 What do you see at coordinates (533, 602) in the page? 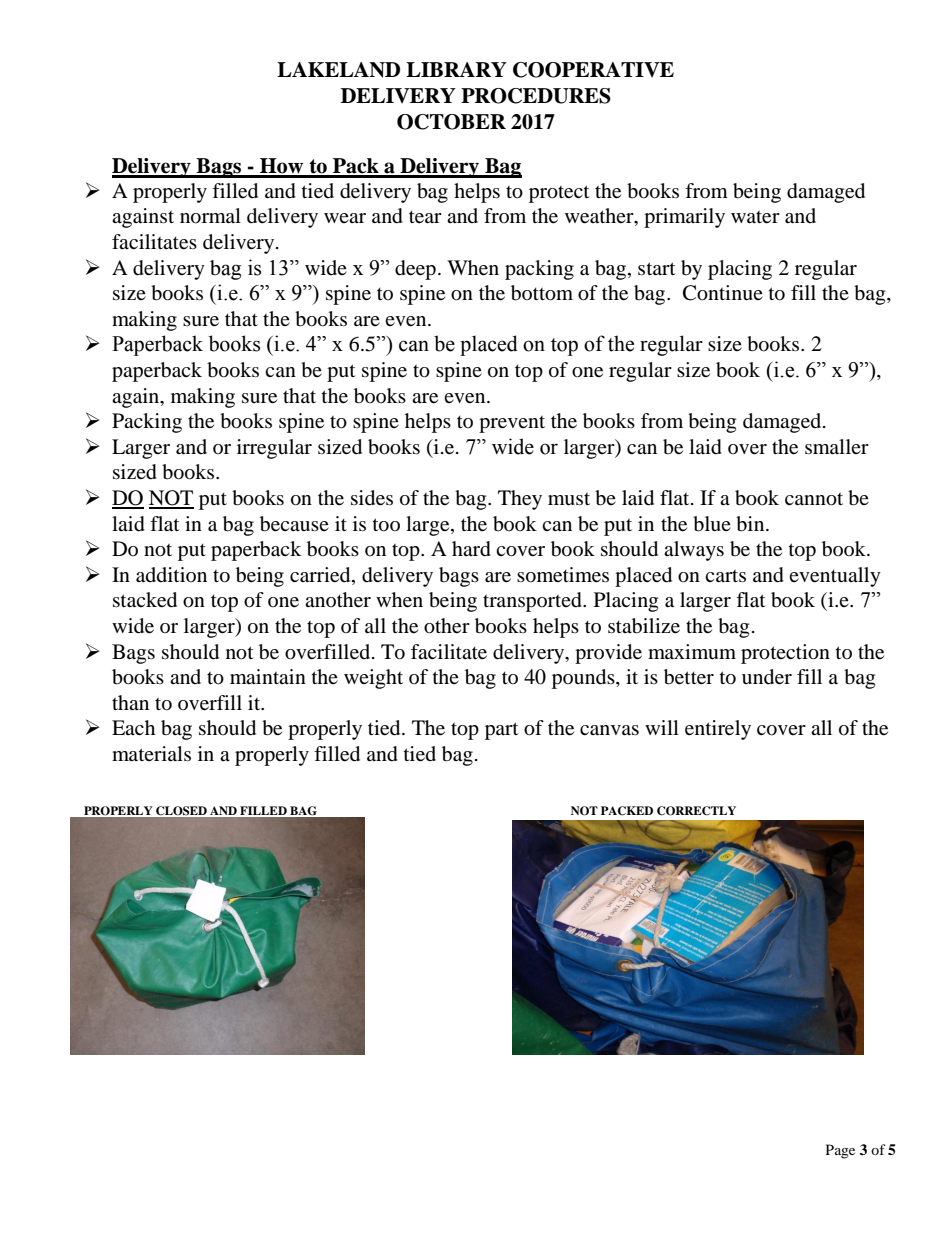
I see `transported` at bounding box center [533, 602].
